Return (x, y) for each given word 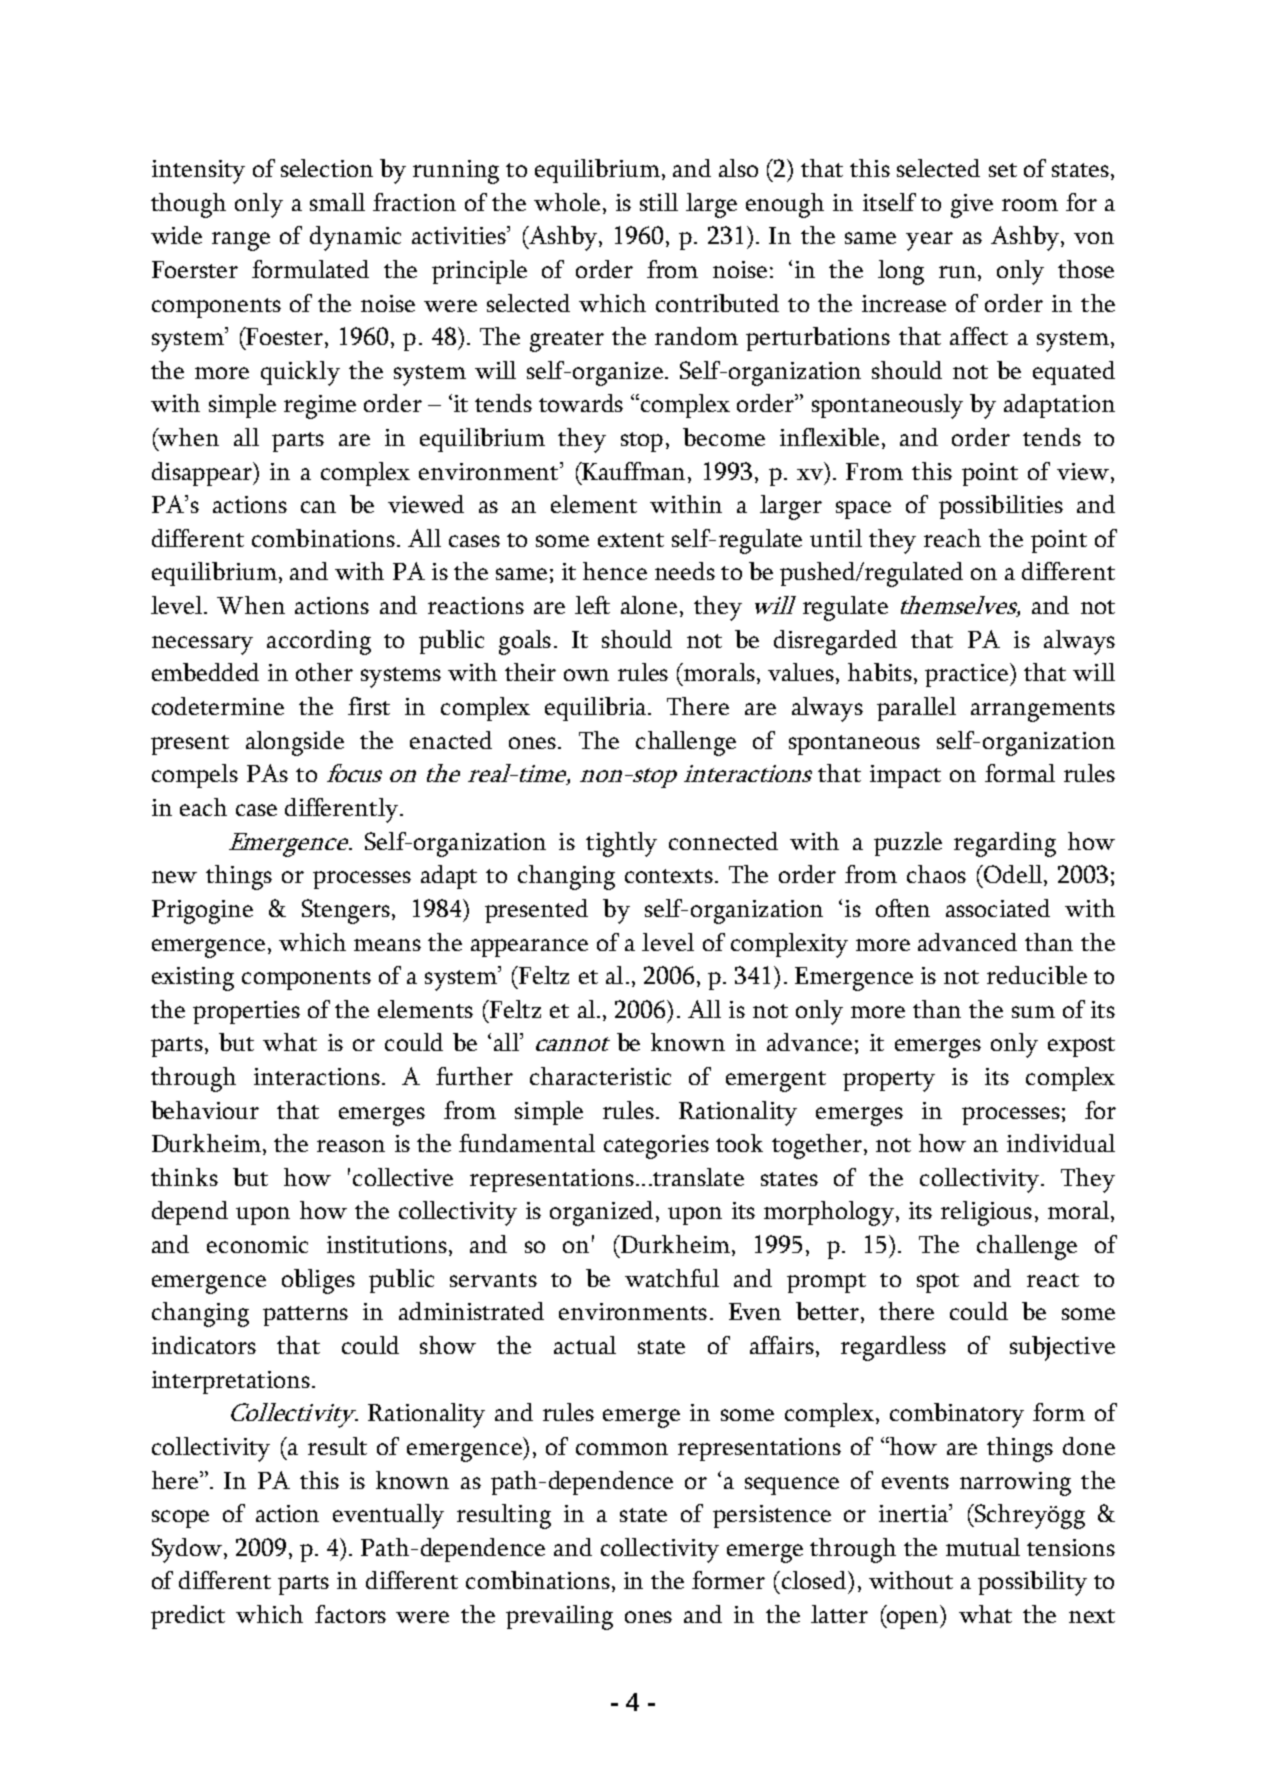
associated (998, 908)
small (337, 202)
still (659, 202)
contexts (669, 876)
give (972, 206)
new (174, 877)
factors (350, 1614)
